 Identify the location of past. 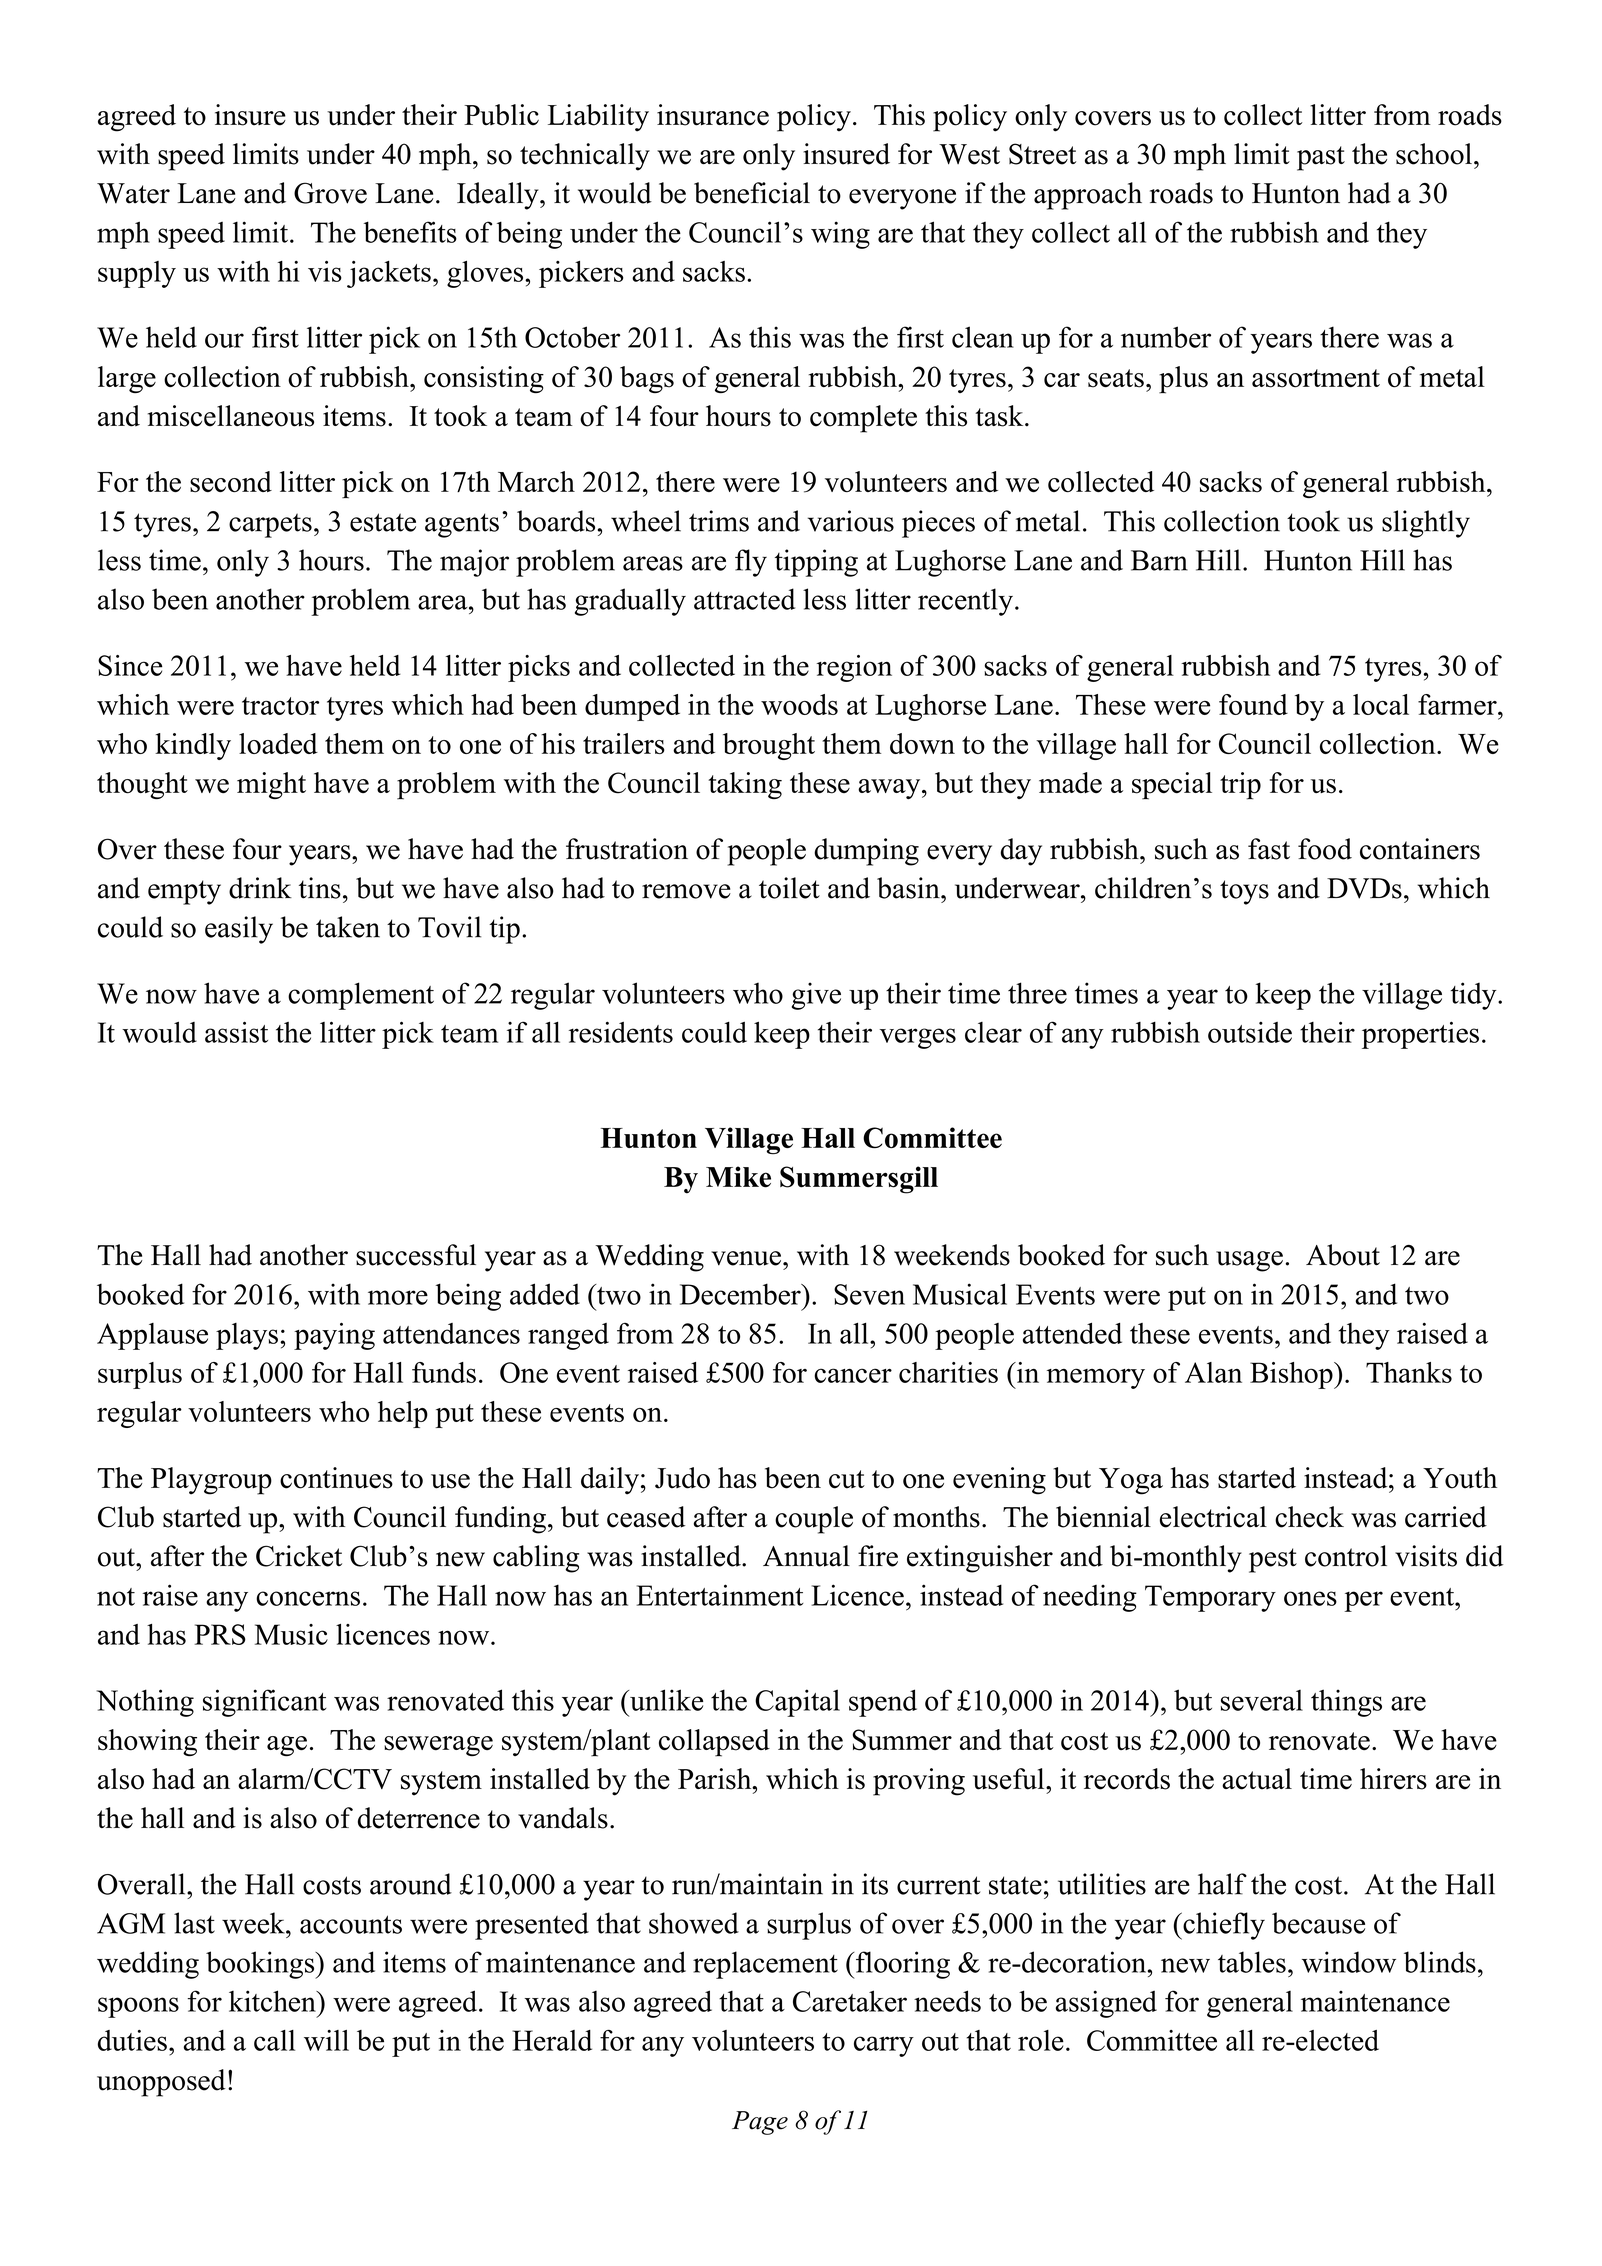
(1321, 158).
